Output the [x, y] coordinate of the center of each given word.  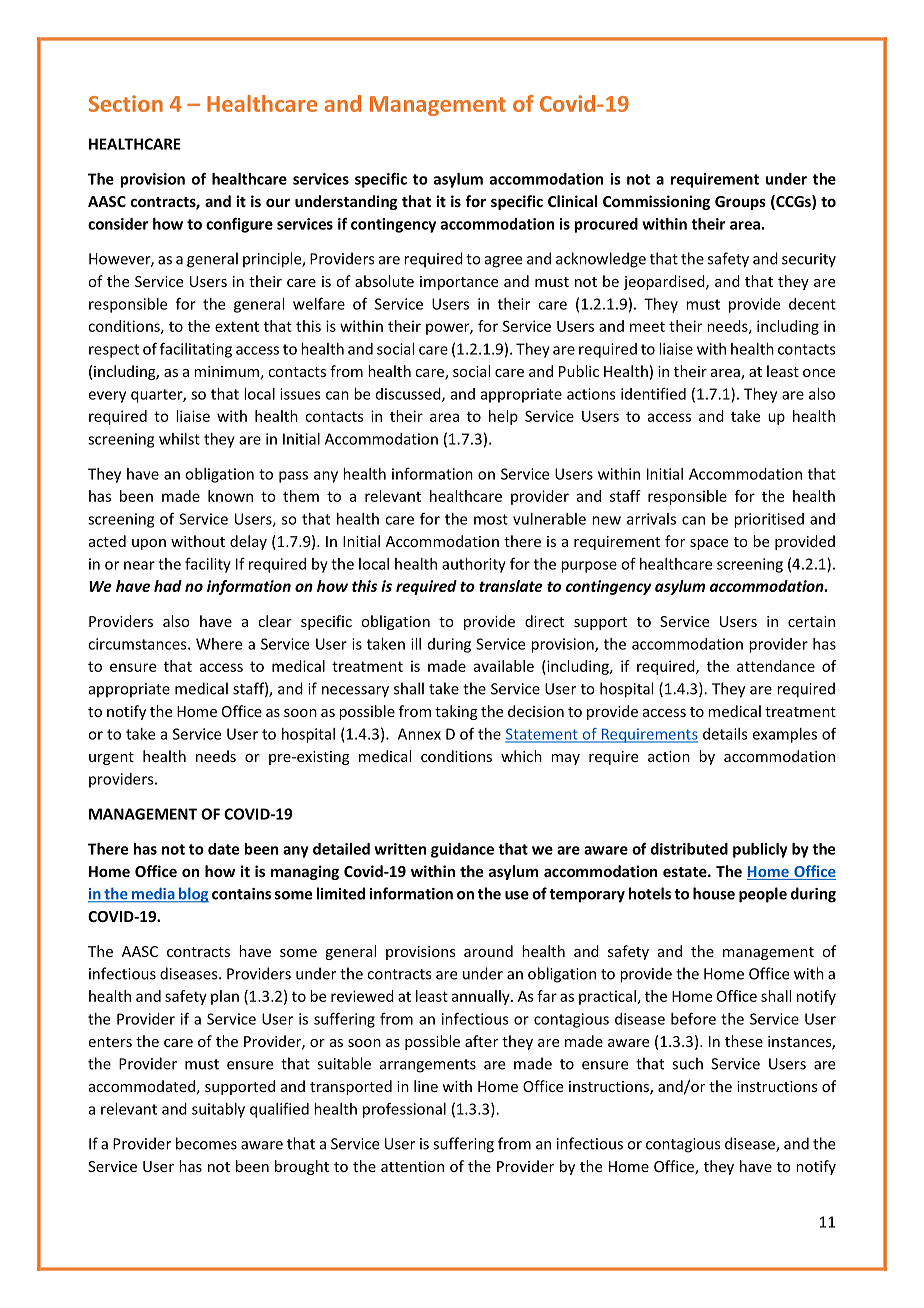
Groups [740, 203]
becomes [206, 1143]
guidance [462, 850]
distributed [689, 849]
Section [126, 103]
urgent [111, 758]
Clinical [572, 201]
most [491, 519]
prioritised [769, 520]
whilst [179, 439]
